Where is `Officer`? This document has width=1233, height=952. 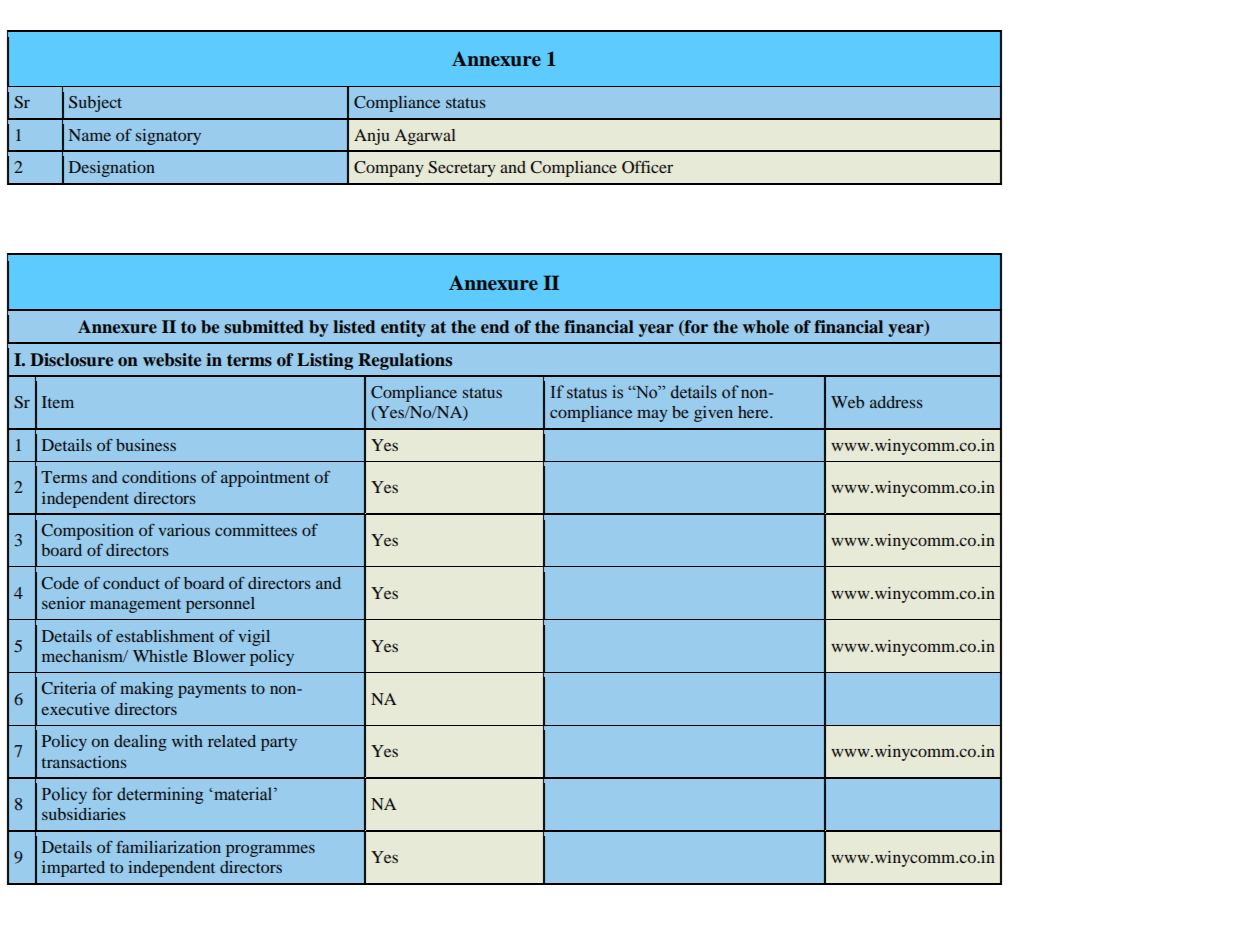 Officer is located at coordinates (647, 167).
